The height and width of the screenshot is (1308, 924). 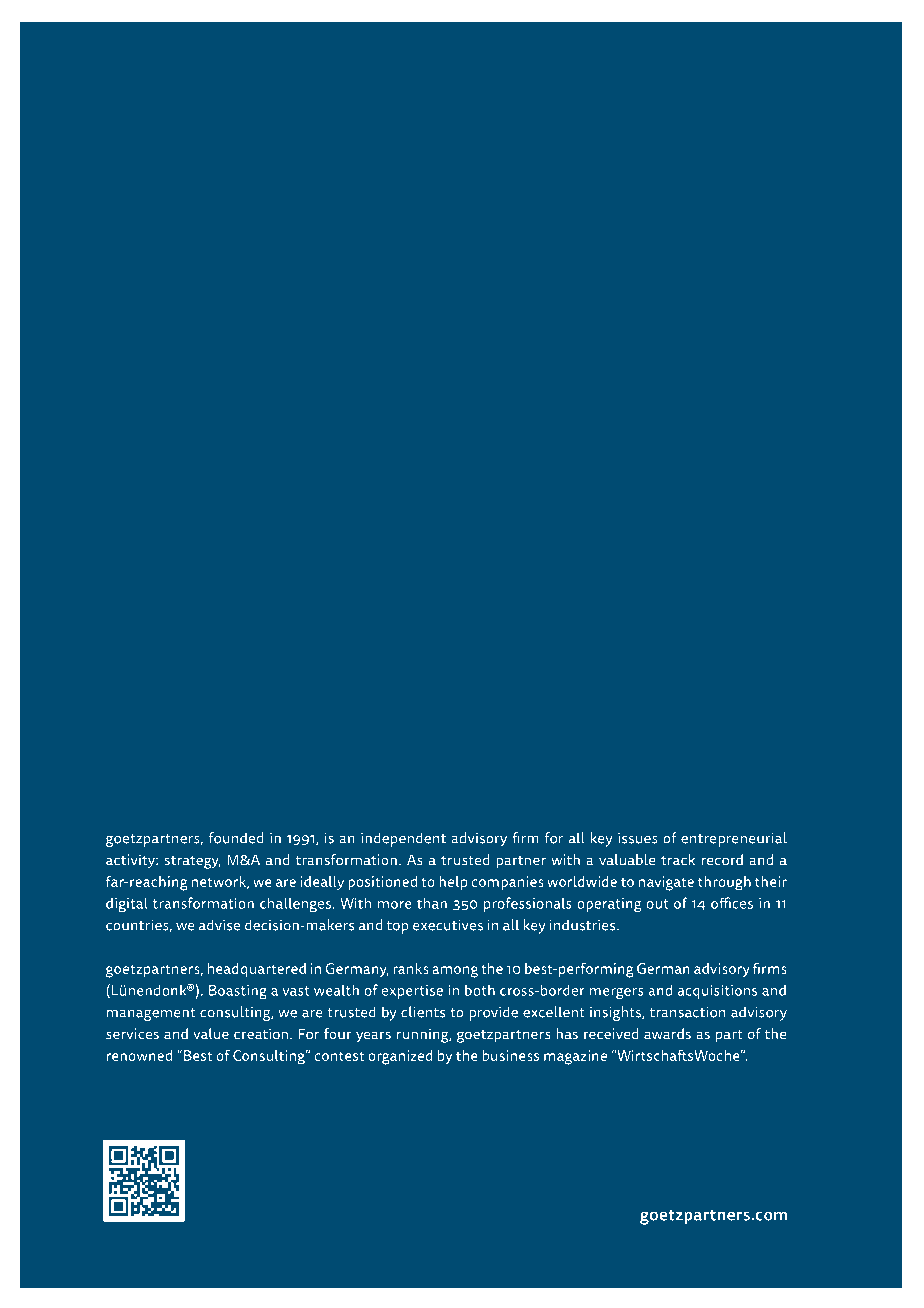 I want to click on industries, so click(x=584, y=925).
